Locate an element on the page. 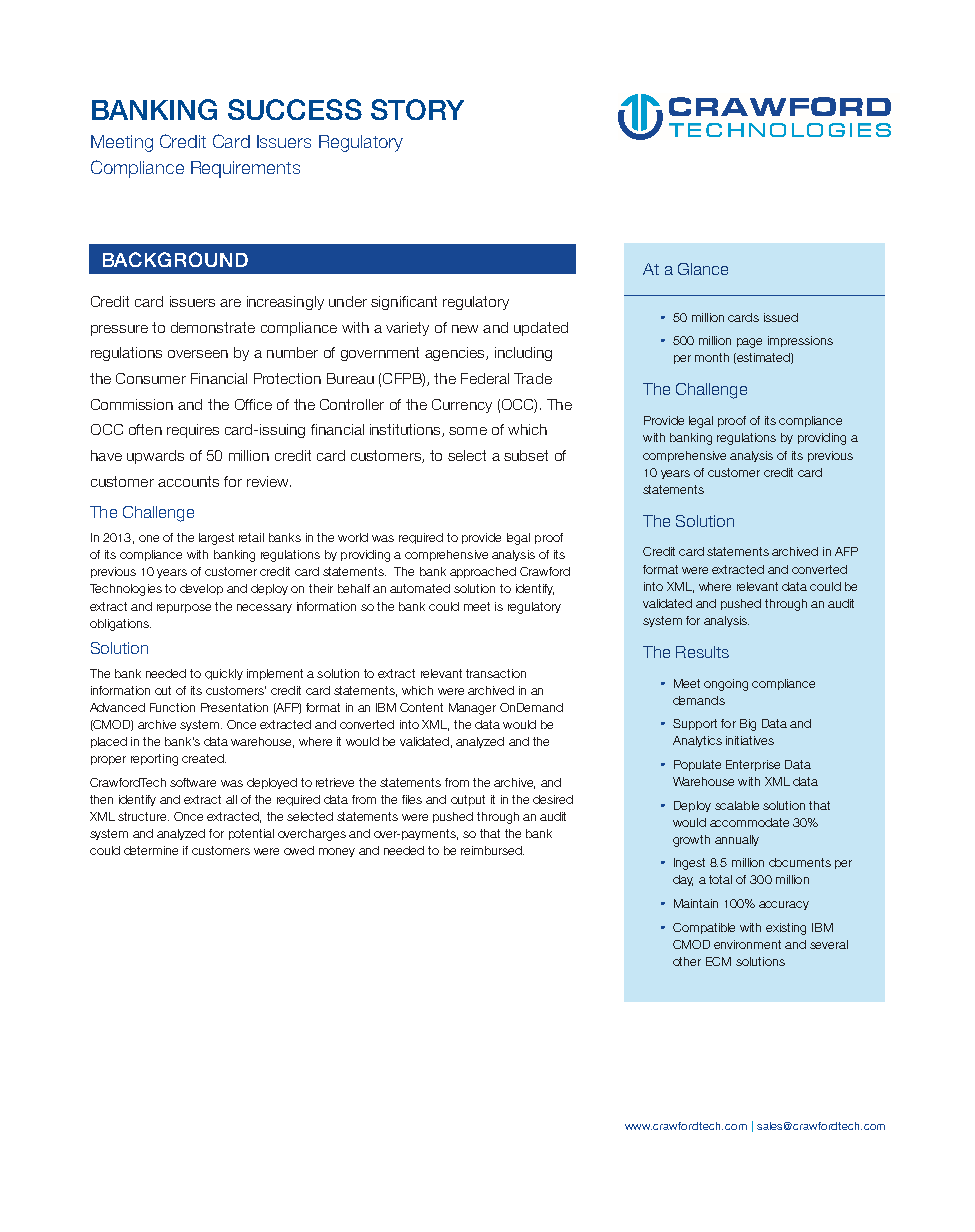 This image has height=1232, width=975. largest is located at coordinates (216, 539).
